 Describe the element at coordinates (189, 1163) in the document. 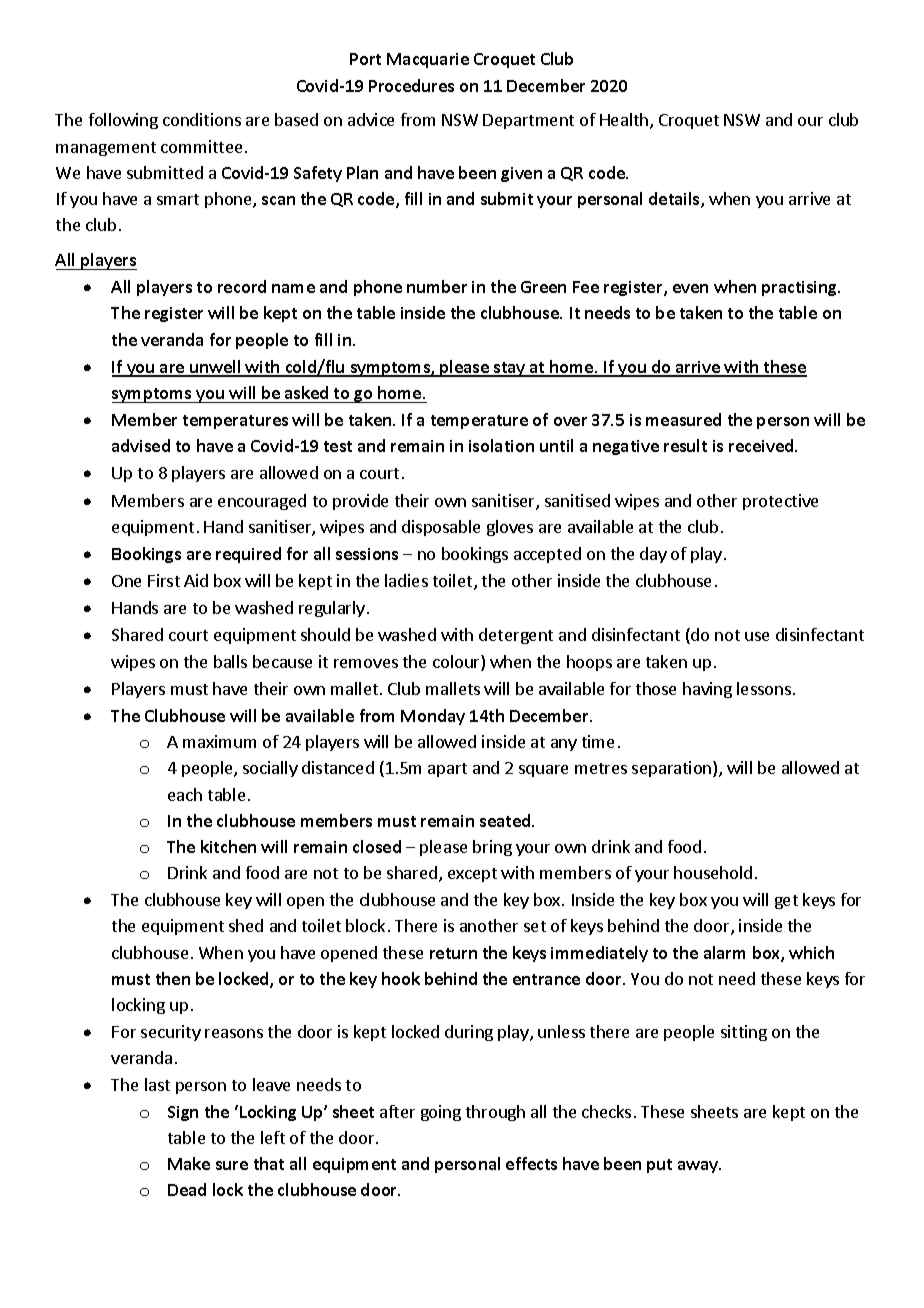

I see `Make` at that location.
